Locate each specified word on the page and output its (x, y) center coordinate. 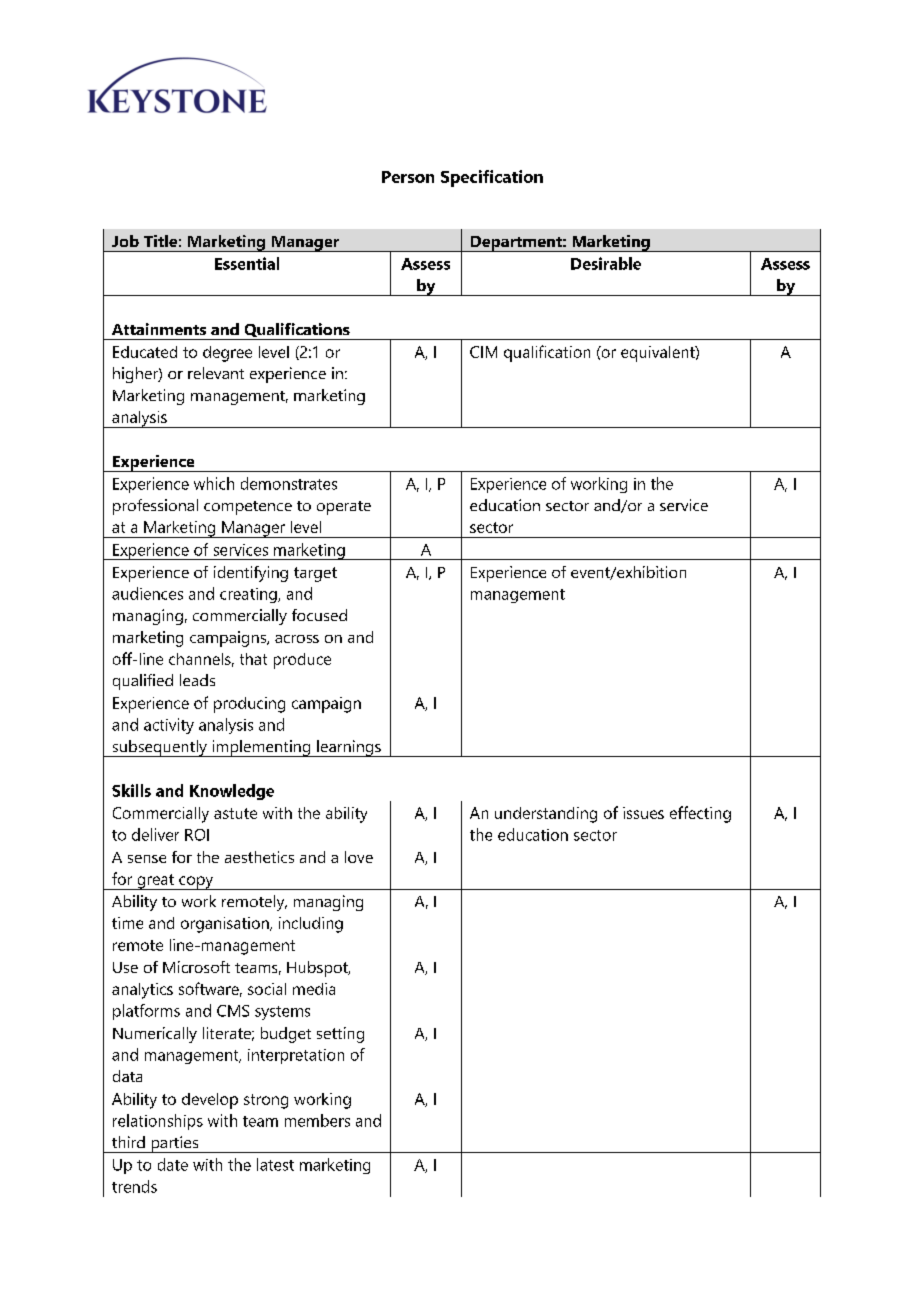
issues (643, 813)
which (214, 483)
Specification (492, 178)
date (173, 1164)
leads (197, 680)
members (317, 1120)
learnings (349, 748)
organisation (226, 925)
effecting (700, 814)
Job (125, 241)
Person (408, 177)
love (359, 857)
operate (344, 508)
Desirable (606, 263)
